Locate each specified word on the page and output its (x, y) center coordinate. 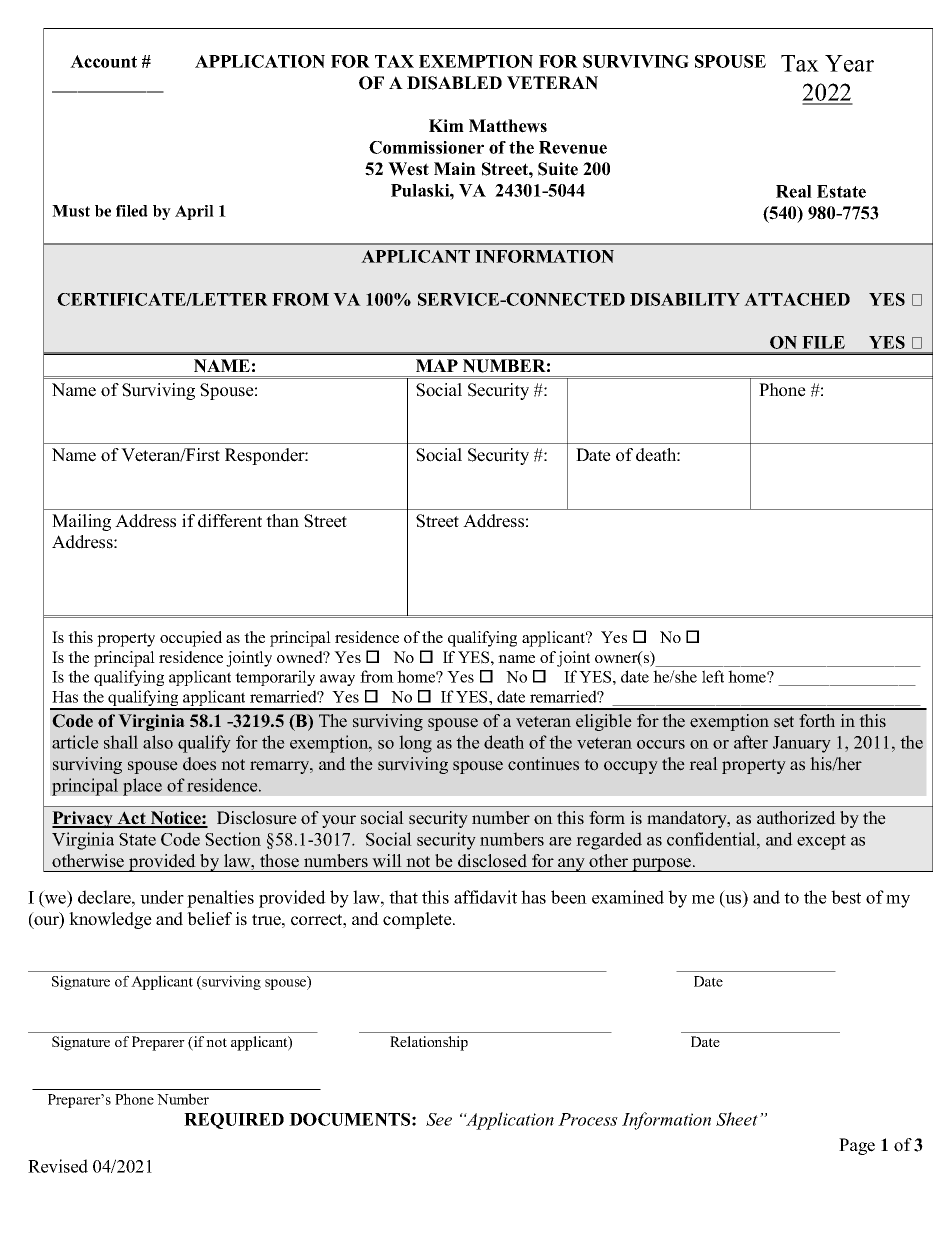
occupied (191, 639)
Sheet (737, 1119)
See (439, 1119)
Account (103, 61)
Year (849, 63)
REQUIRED (234, 1121)
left (713, 676)
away (337, 680)
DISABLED (454, 83)
